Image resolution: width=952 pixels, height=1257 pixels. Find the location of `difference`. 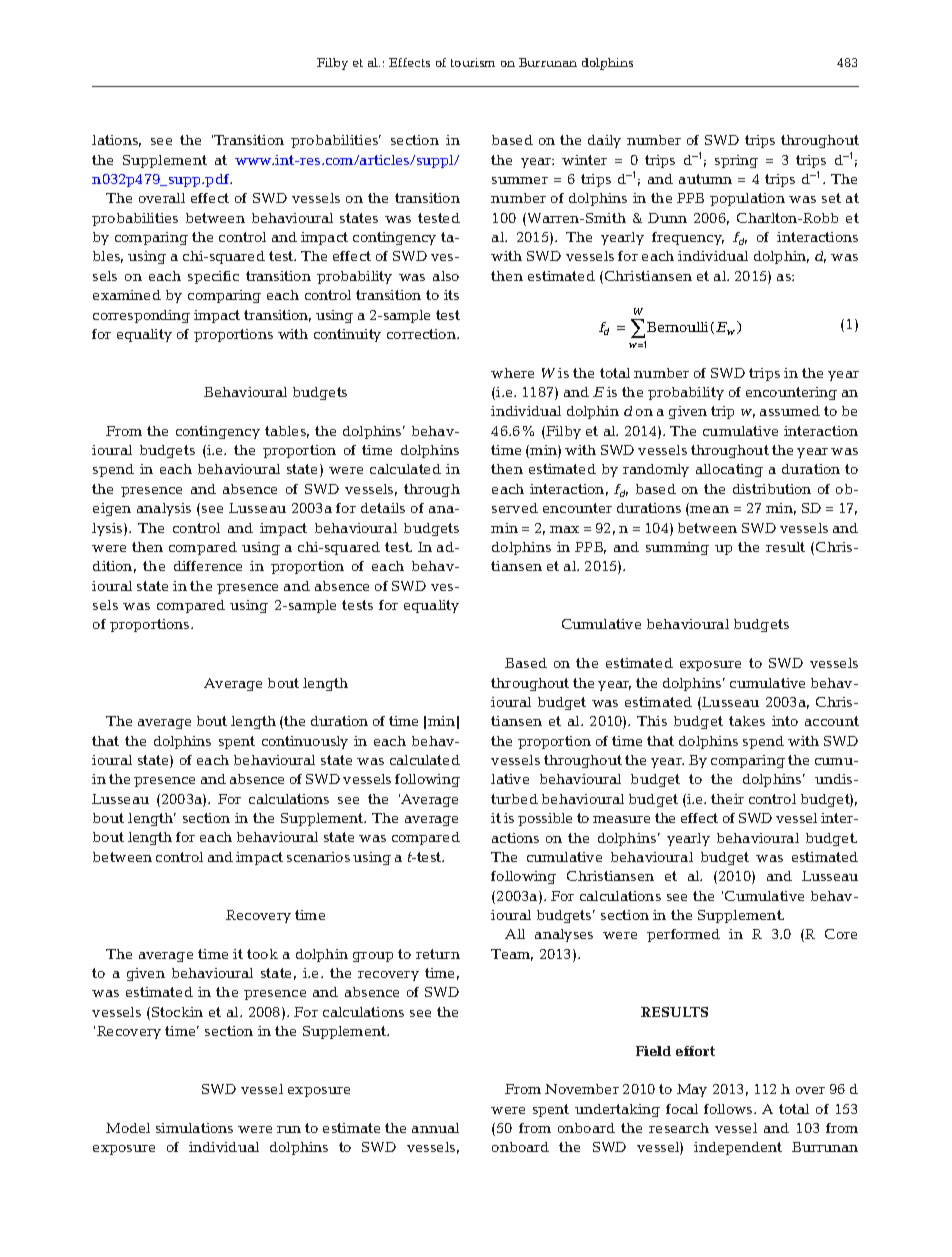

difference is located at coordinates (208, 566).
